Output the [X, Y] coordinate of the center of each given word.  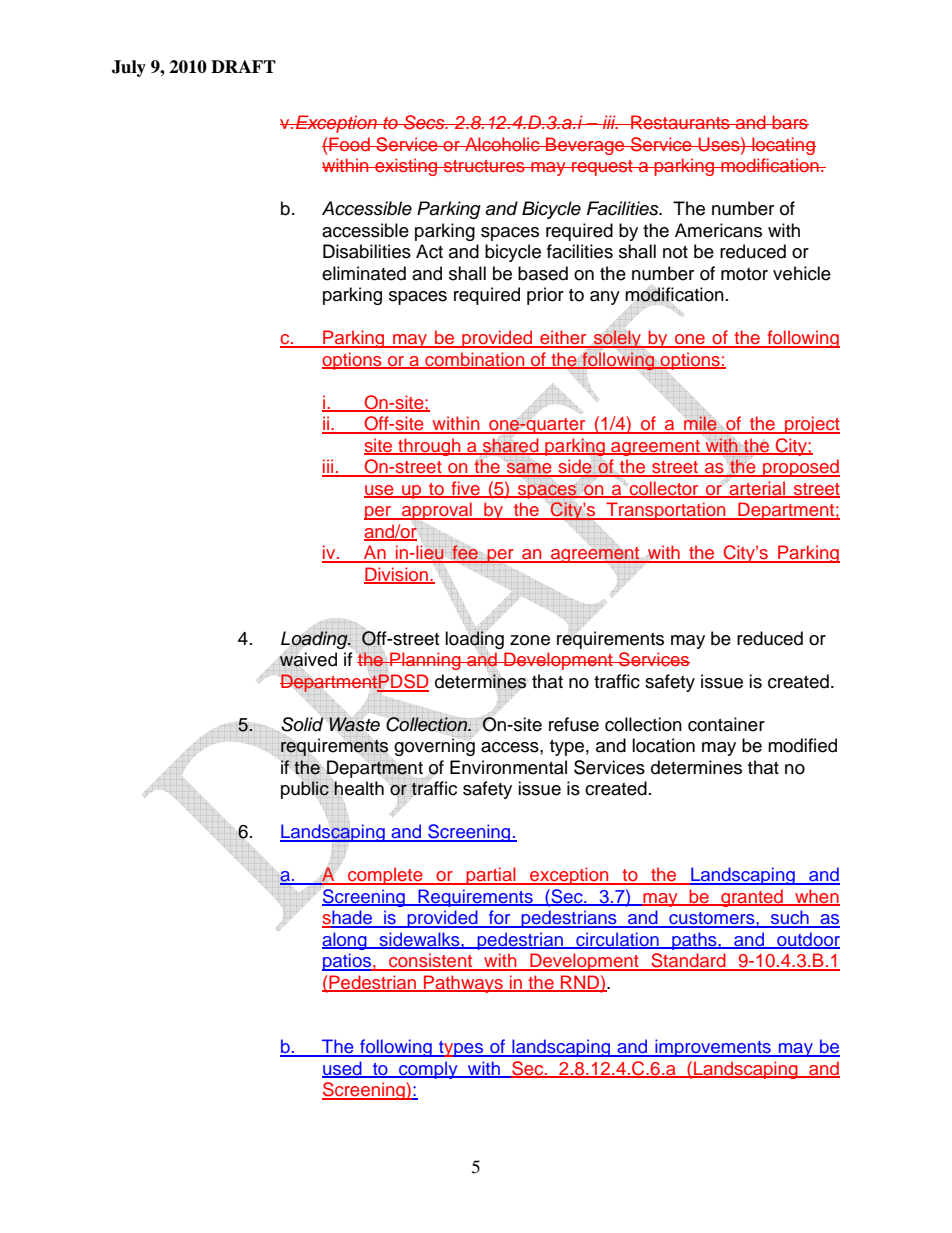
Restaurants [680, 122]
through [429, 447]
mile [700, 424]
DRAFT [243, 66]
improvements [713, 1048]
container [726, 724]
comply [428, 1070]
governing [434, 746]
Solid [302, 724]
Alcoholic [502, 144]
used [343, 1069]
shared [510, 446]
